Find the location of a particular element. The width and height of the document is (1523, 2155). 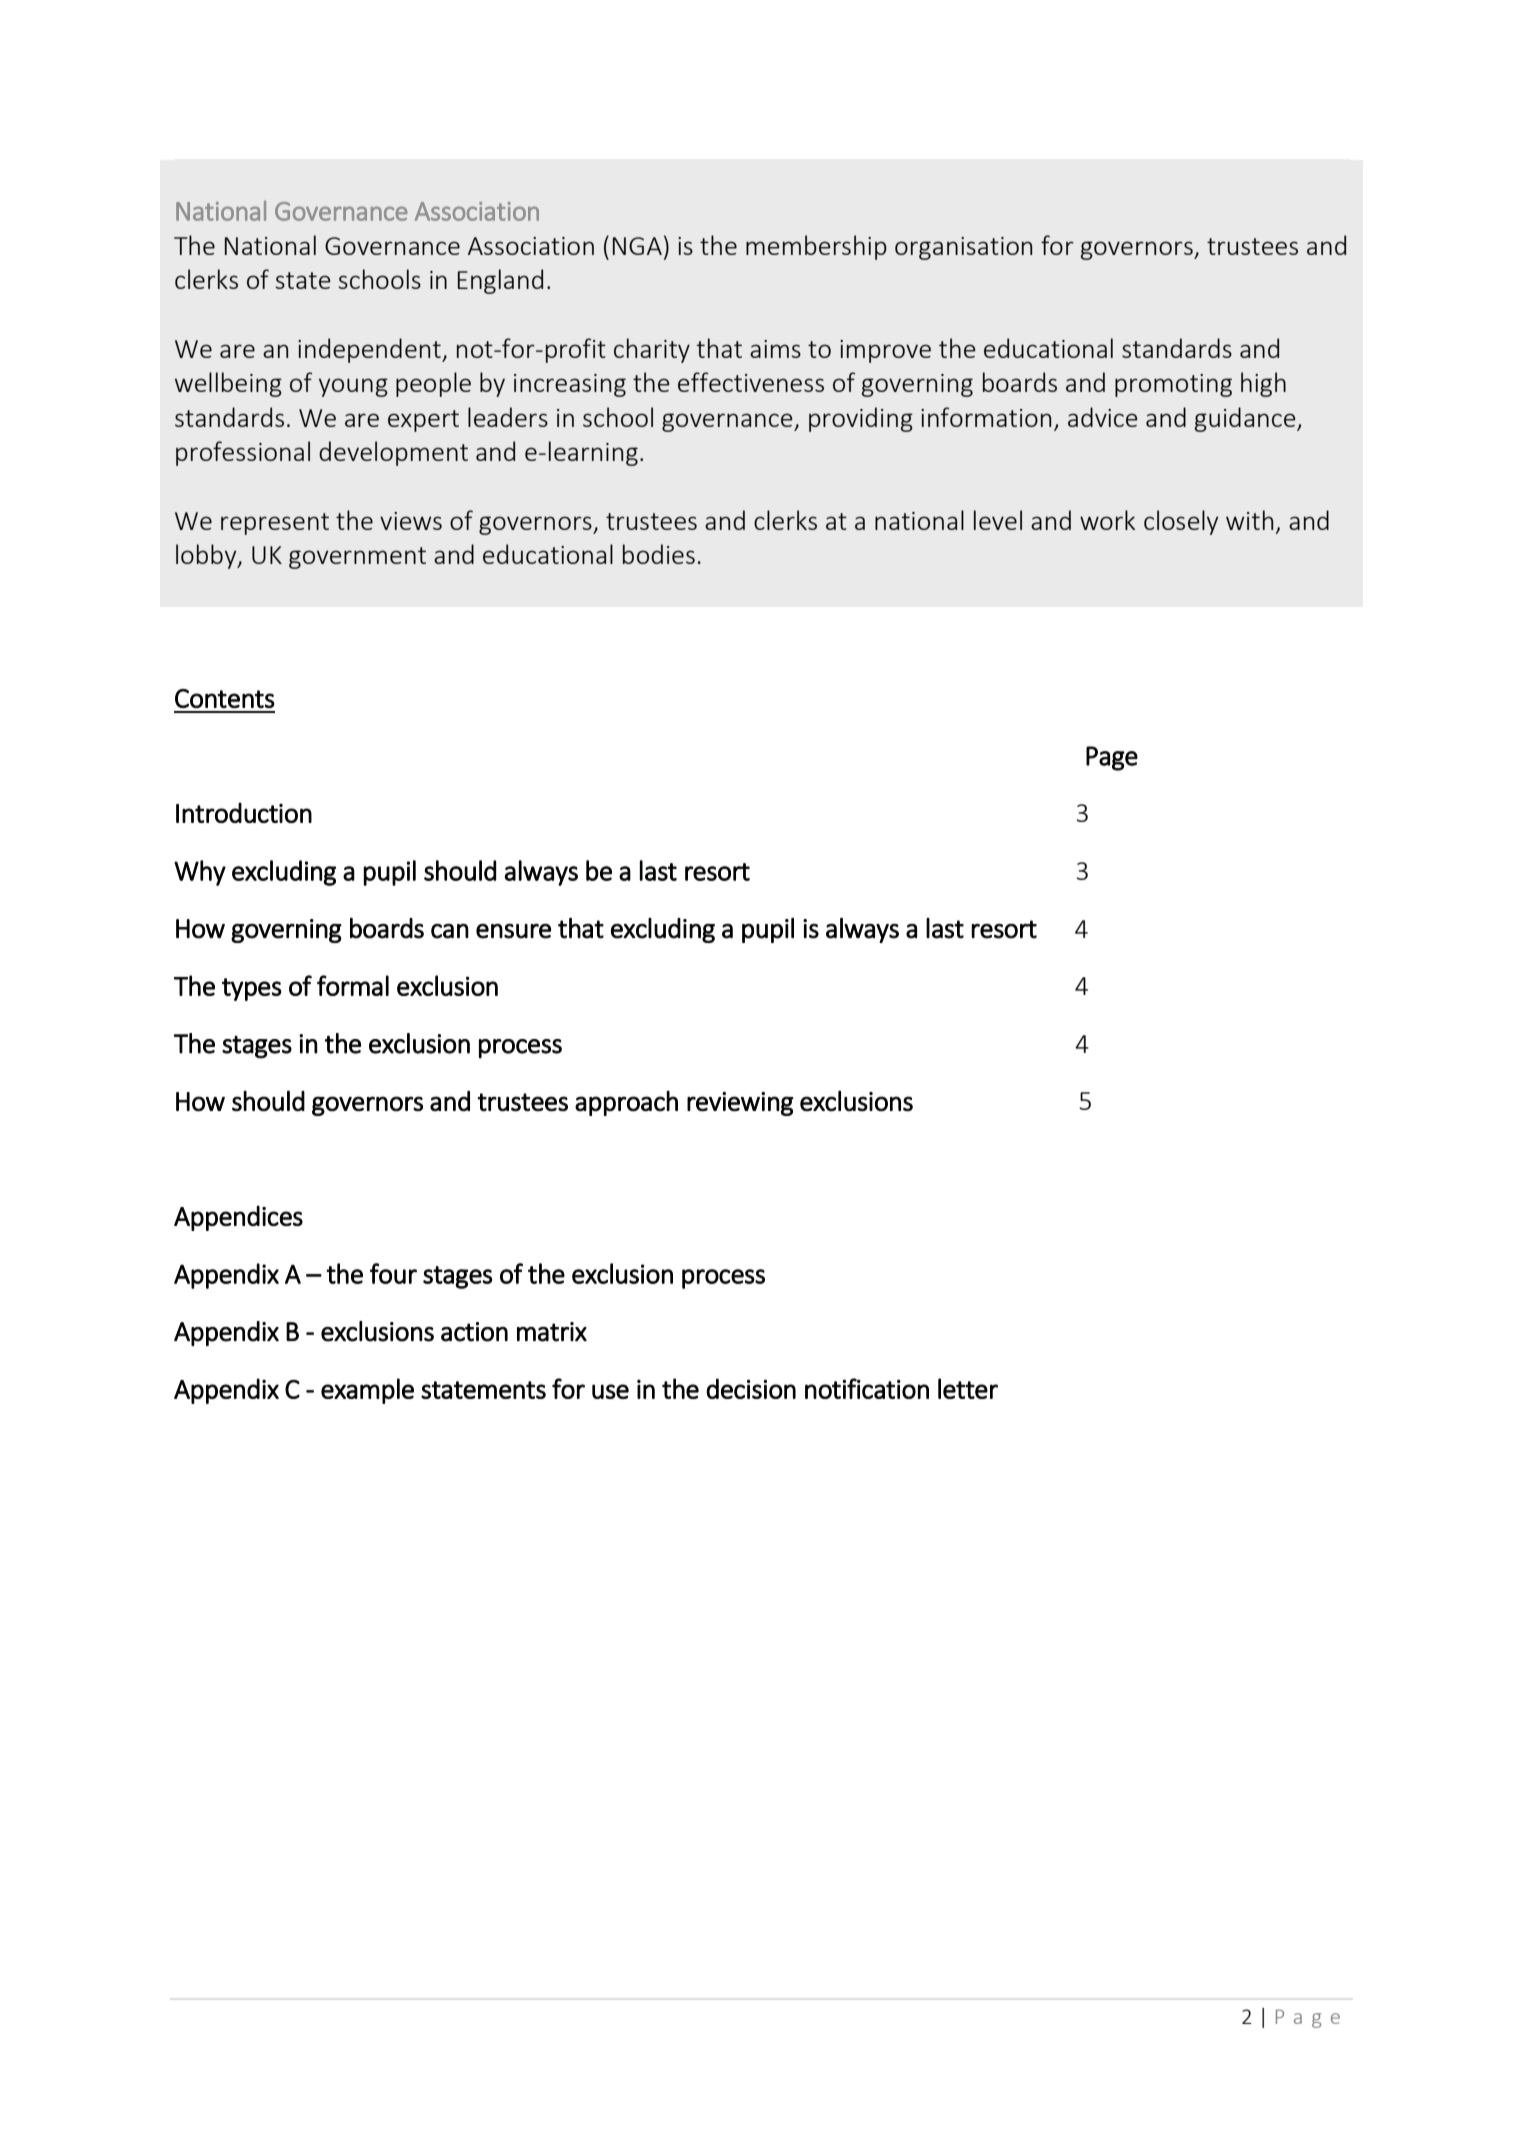

reviewing is located at coordinates (740, 1104).
